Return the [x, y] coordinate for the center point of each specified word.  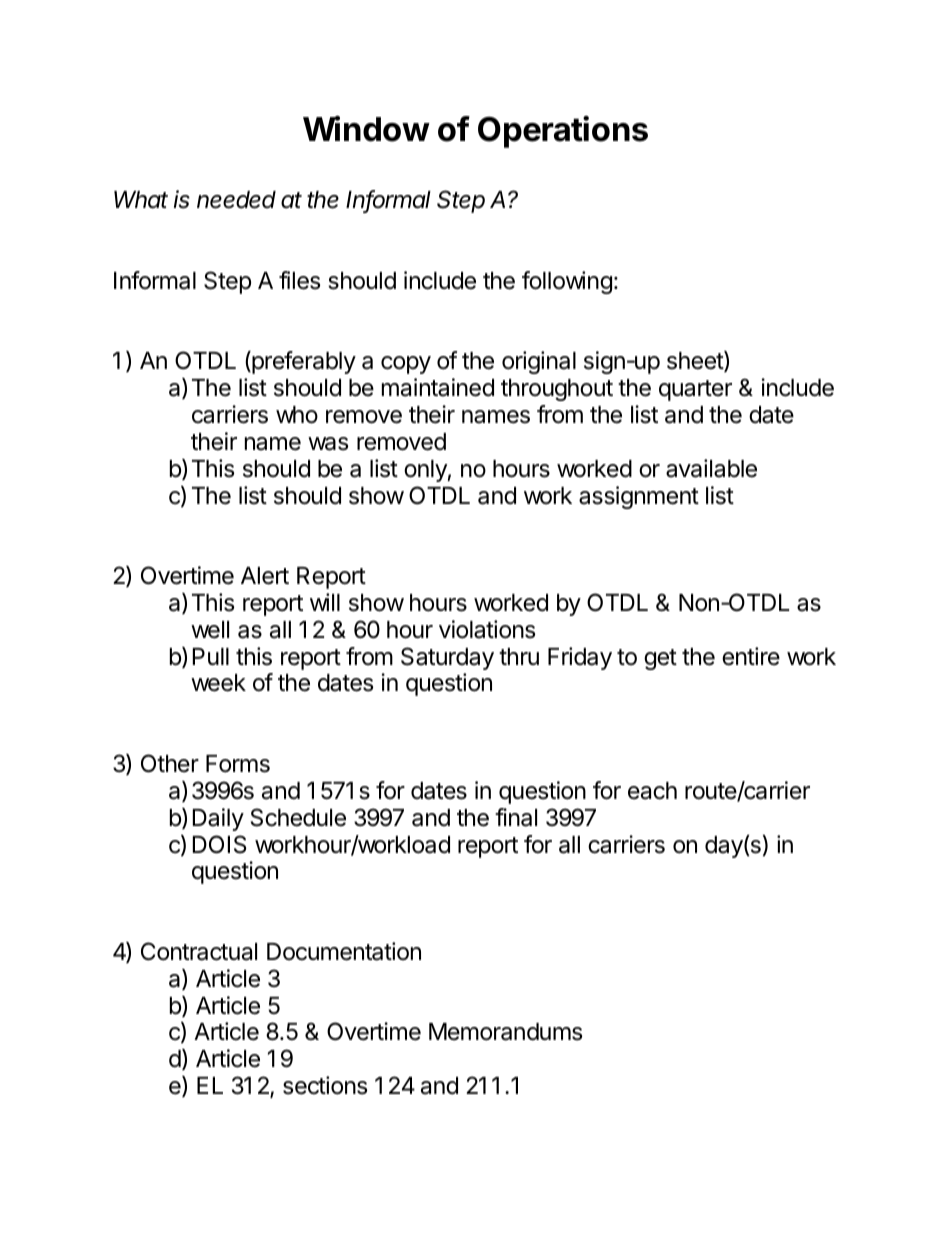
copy [406, 365]
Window [366, 129]
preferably [303, 362]
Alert [265, 576]
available [711, 468]
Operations [563, 132]
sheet [696, 361]
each [652, 791]
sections [325, 1085]
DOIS [220, 844]
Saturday [447, 658]
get [660, 659]
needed [236, 200]
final [516, 817]
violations [487, 629]
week [218, 683]
